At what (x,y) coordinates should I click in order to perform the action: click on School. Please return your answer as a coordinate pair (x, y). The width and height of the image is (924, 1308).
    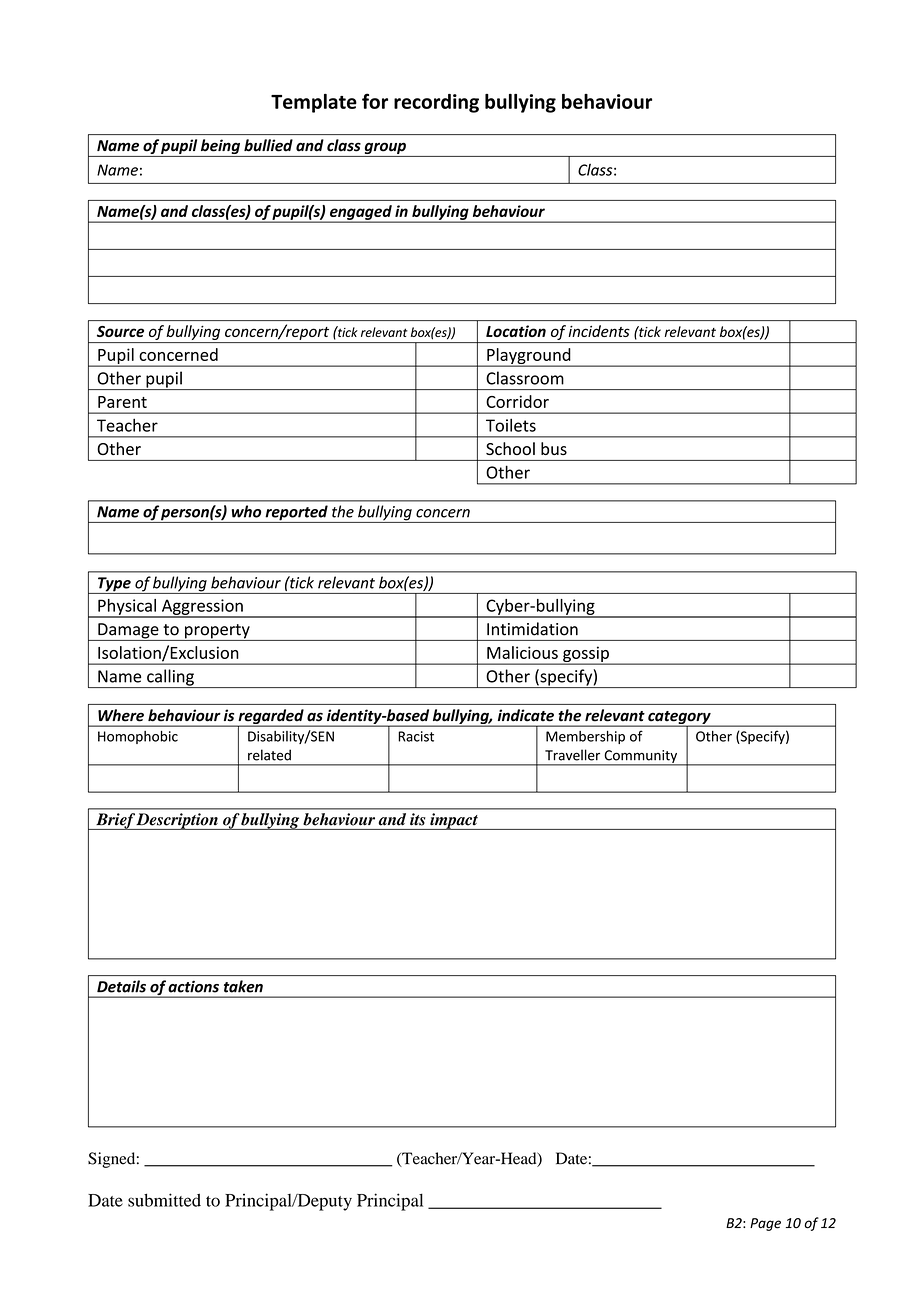
    Looking at the image, I should click on (510, 448).
